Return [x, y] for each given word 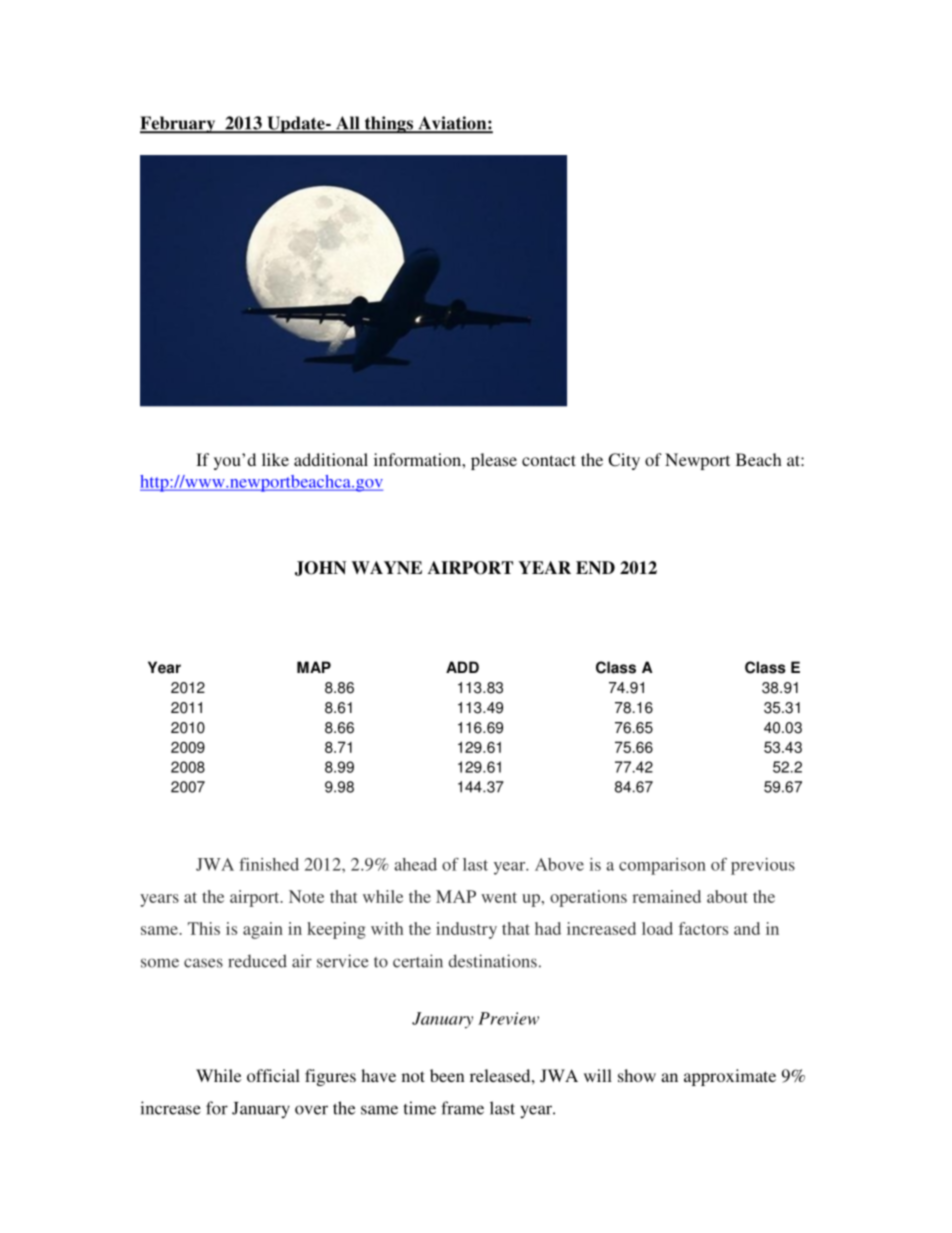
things [388, 125]
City [624, 461]
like [275, 459]
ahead [415, 864]
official [273, 1075]
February [179, 125]
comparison [662, 866]
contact [549, 460]
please [494, 461]
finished [269, 864]
